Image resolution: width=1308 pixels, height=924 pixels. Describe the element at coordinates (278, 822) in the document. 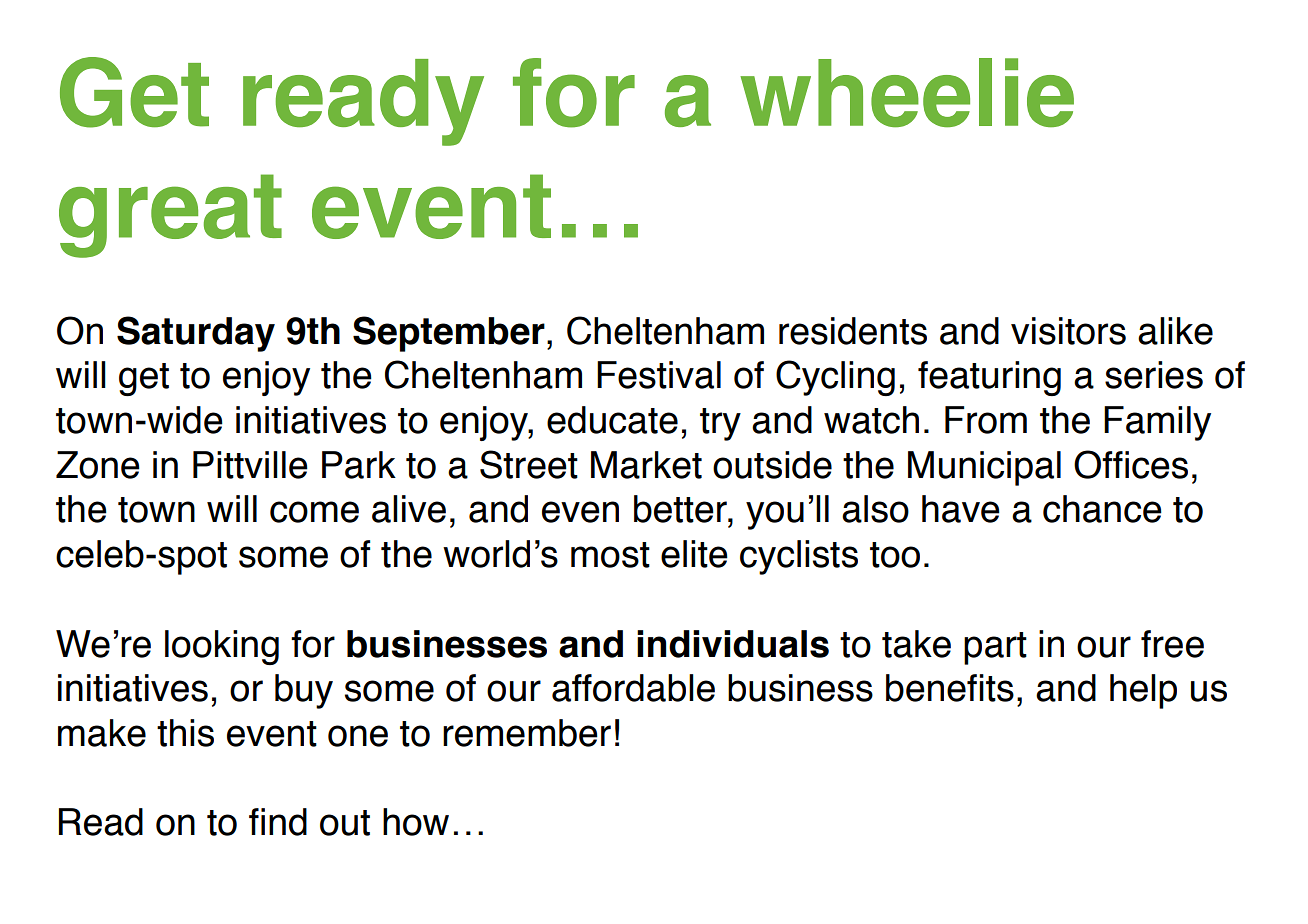

I see `find` at that location.
